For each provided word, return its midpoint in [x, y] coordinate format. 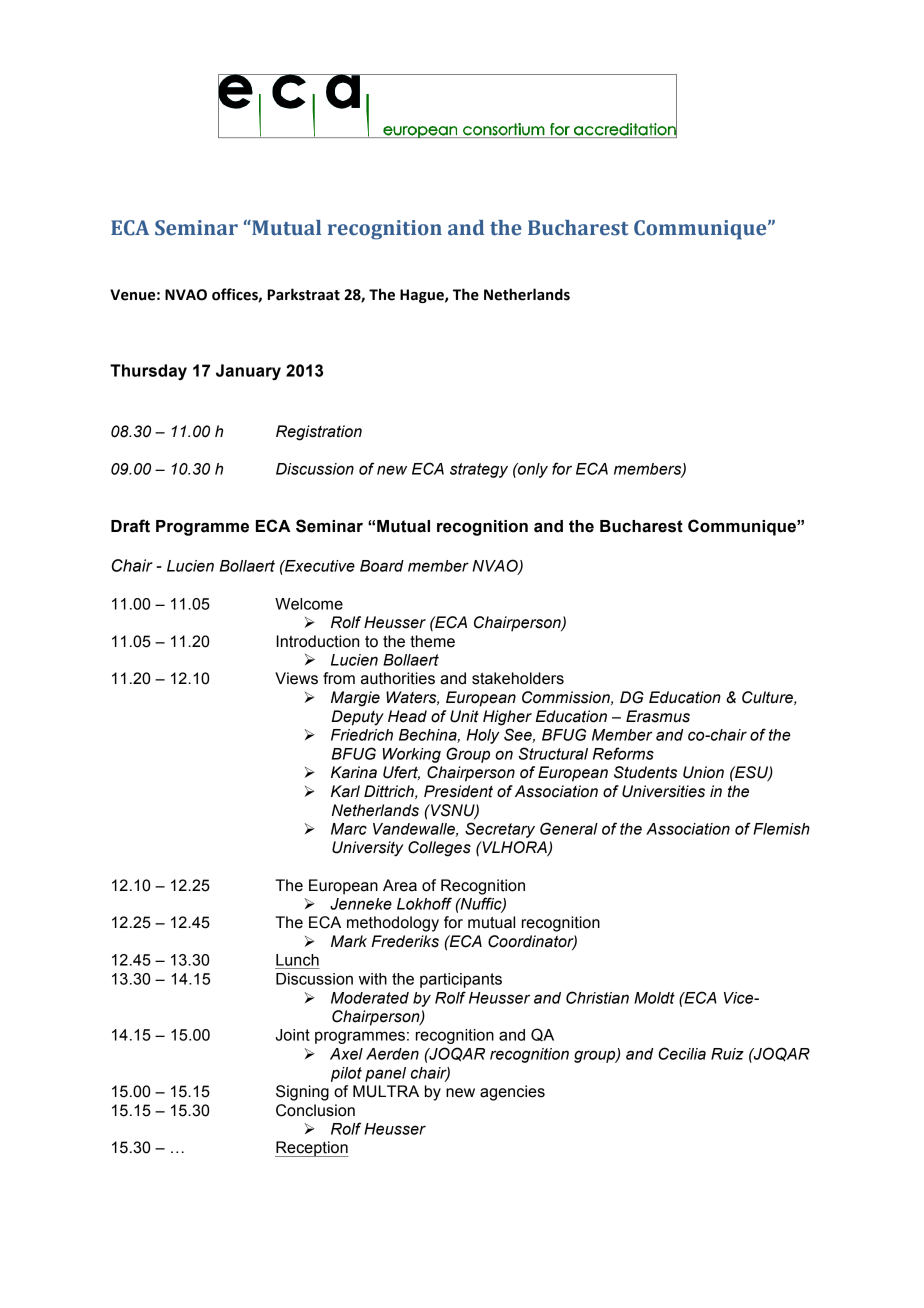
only [532, 470]
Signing [302, 1093]
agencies [512, 1093]
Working [412, 755]
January [248, 372]
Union [703, 772]
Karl [345, 791]
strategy [479, 470]
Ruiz [727, 1054]
